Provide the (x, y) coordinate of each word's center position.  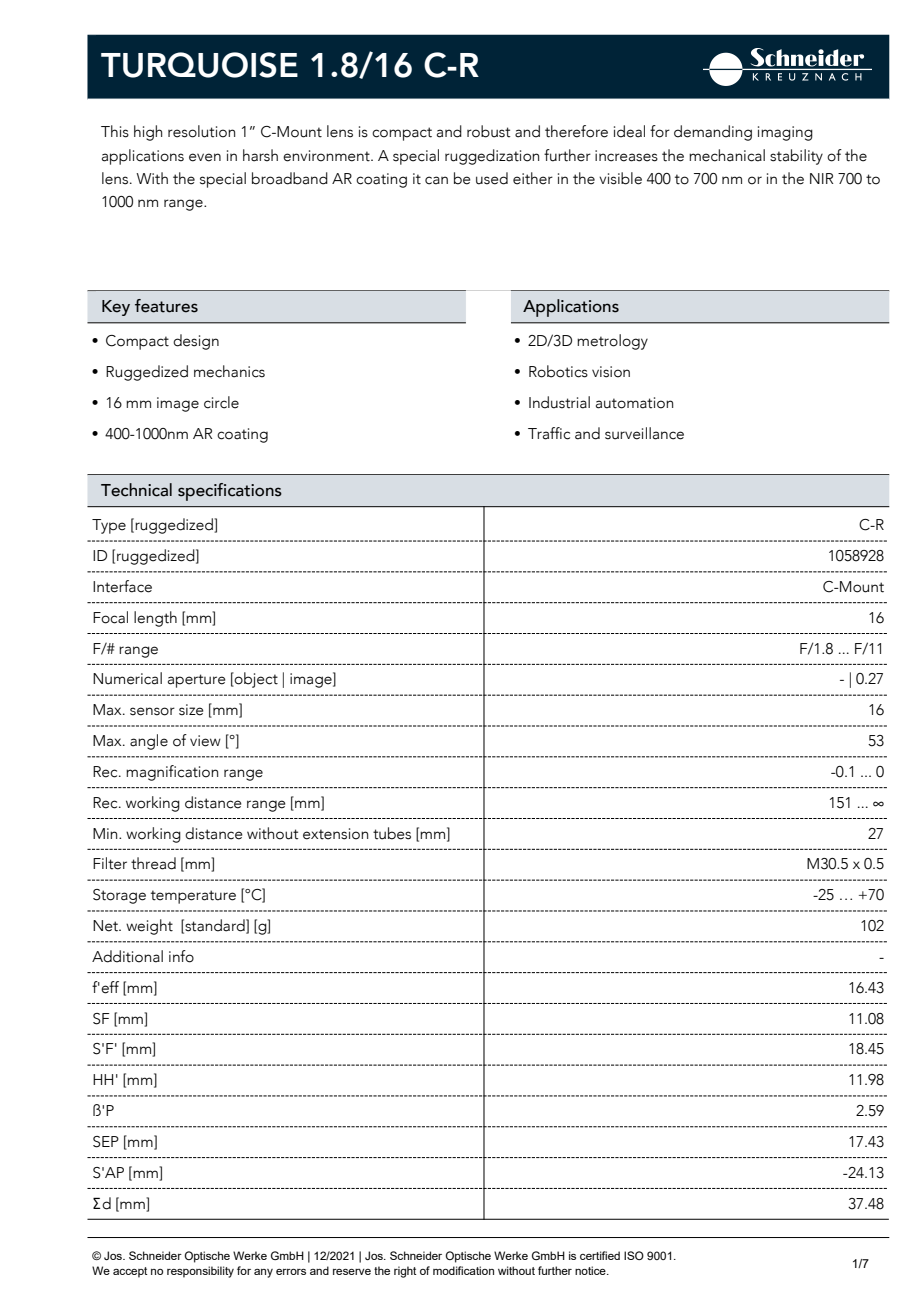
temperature (193, 897)
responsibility (200, 1272)
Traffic (549, 433)
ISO (634, 1255)
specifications (230, 492)
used (492, 178)
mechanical (727, 155)
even (205, 157)
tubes (392, 833)
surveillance (644, 433)
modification (463, 1270)
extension (335, 834)
